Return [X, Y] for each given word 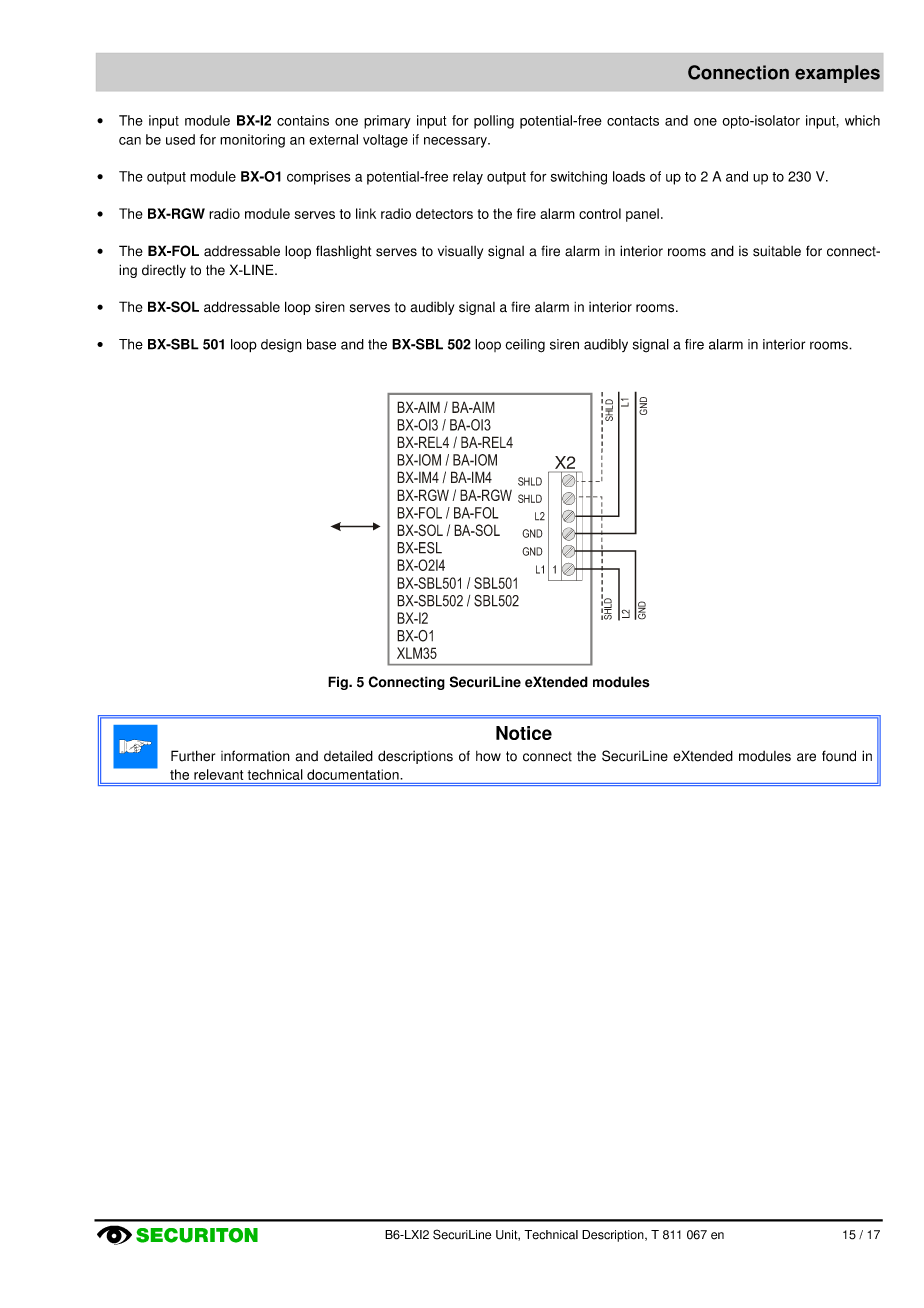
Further [193, 756]
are [806, 757]
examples [837, 74]
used [180, 139]
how [488, 756]
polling [494, 122]
